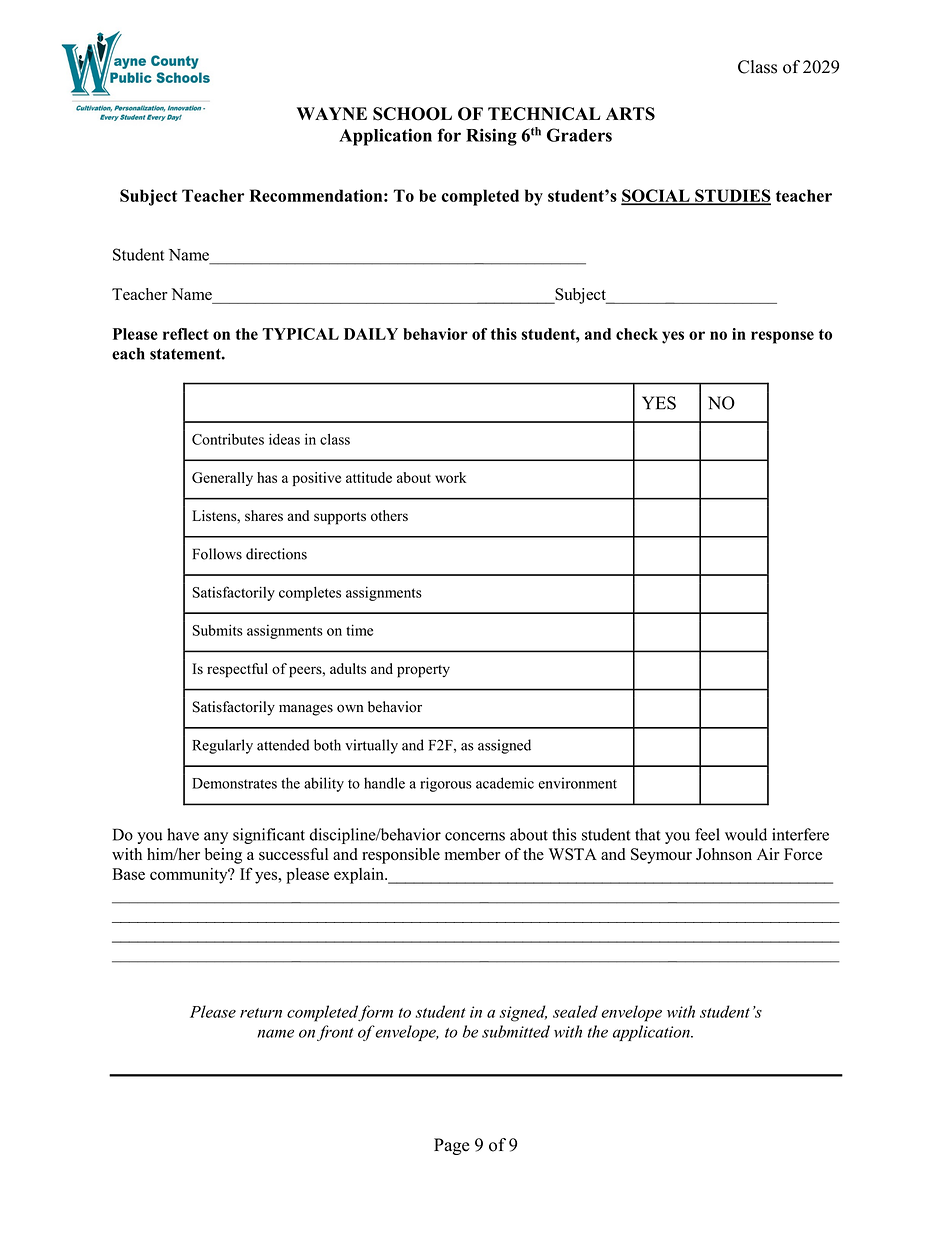  I want to click on reflect, so click(186, 334).
